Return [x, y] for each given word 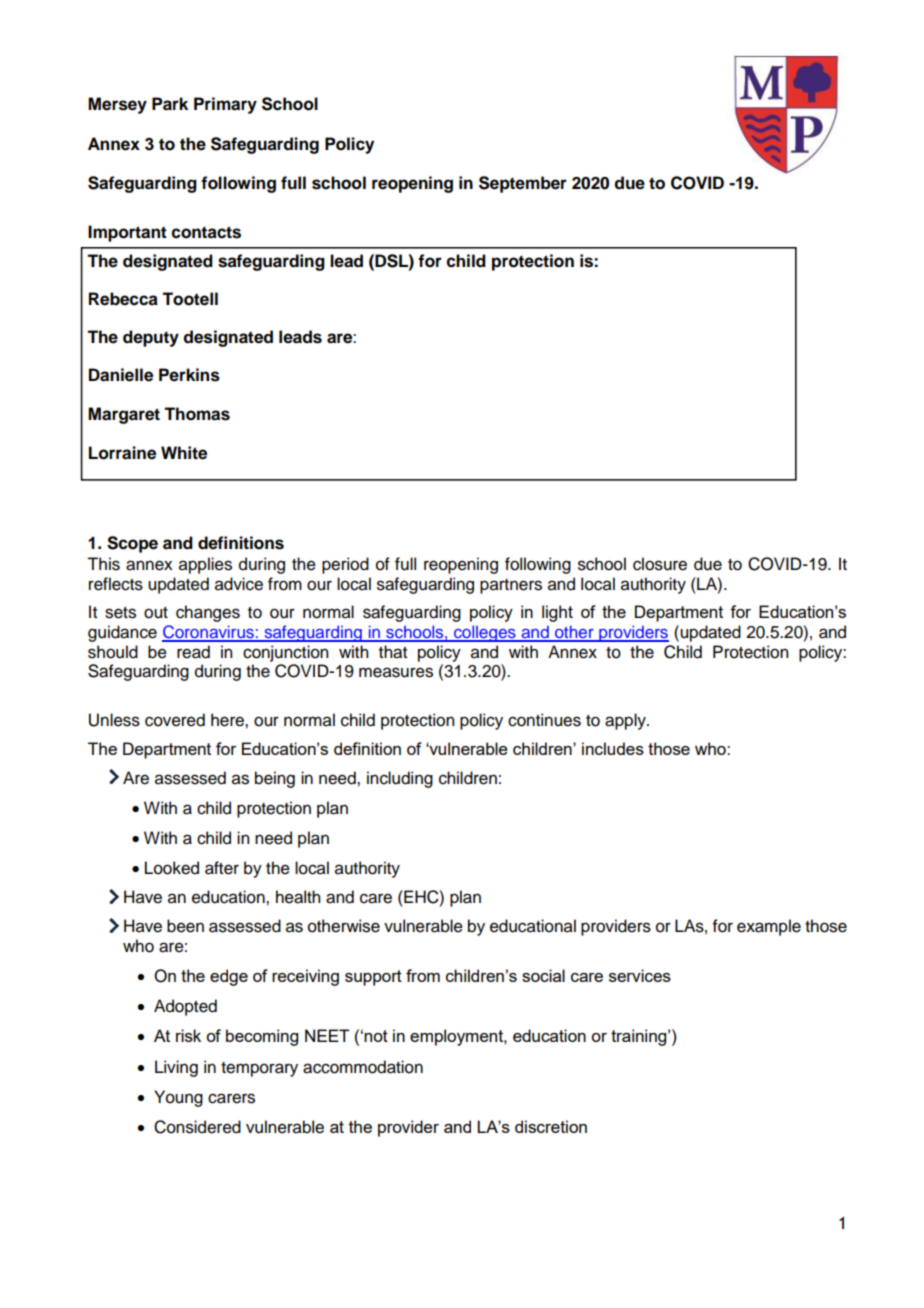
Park [170, 104]
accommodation [363, 1067]
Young [178, 1098]
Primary [225, 105]
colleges [485, 633]
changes [208, 613]
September [523, 184]
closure [660, 564]
